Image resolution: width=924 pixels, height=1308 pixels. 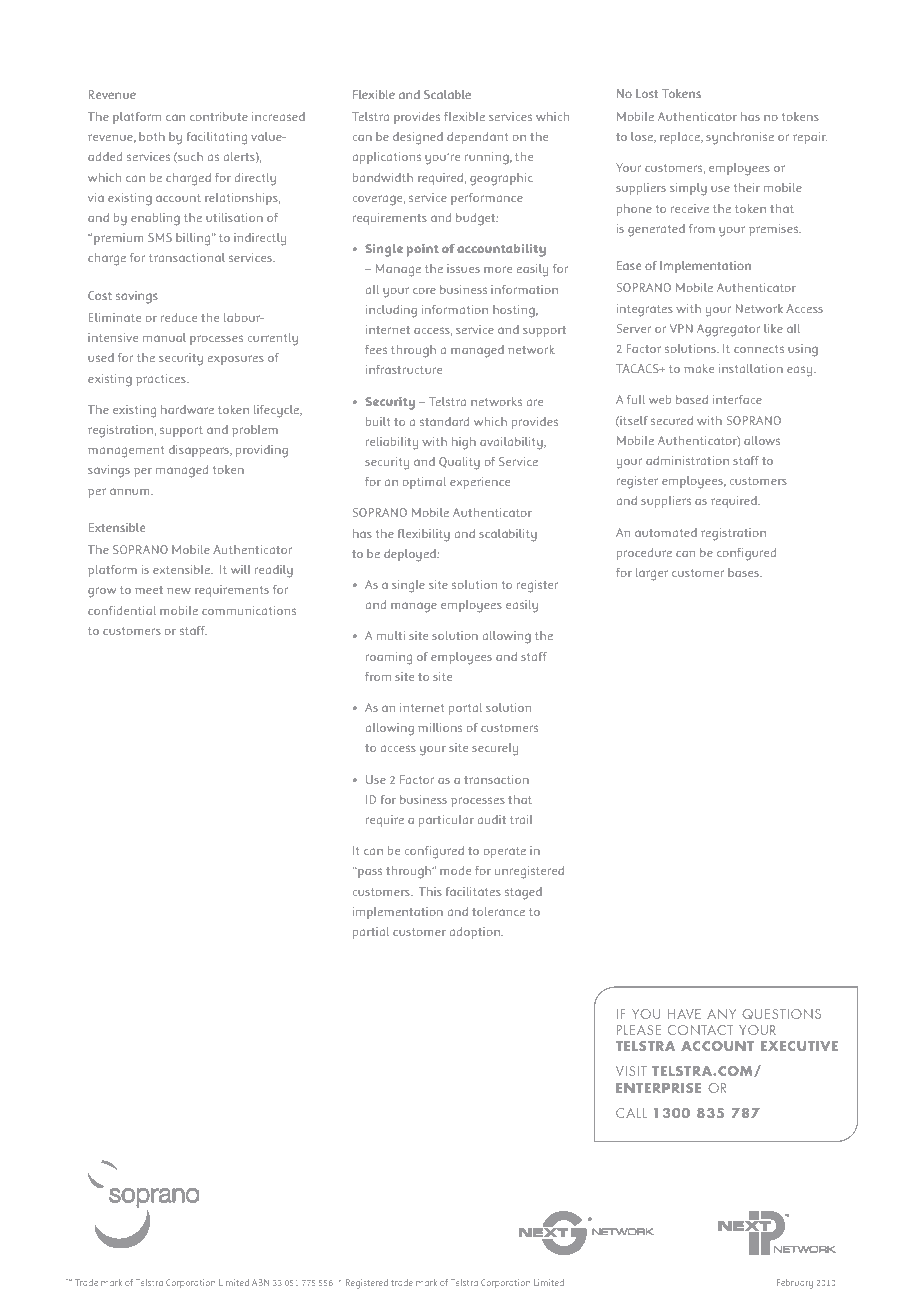 I want to click on administration, so click(x=687, y=460).
